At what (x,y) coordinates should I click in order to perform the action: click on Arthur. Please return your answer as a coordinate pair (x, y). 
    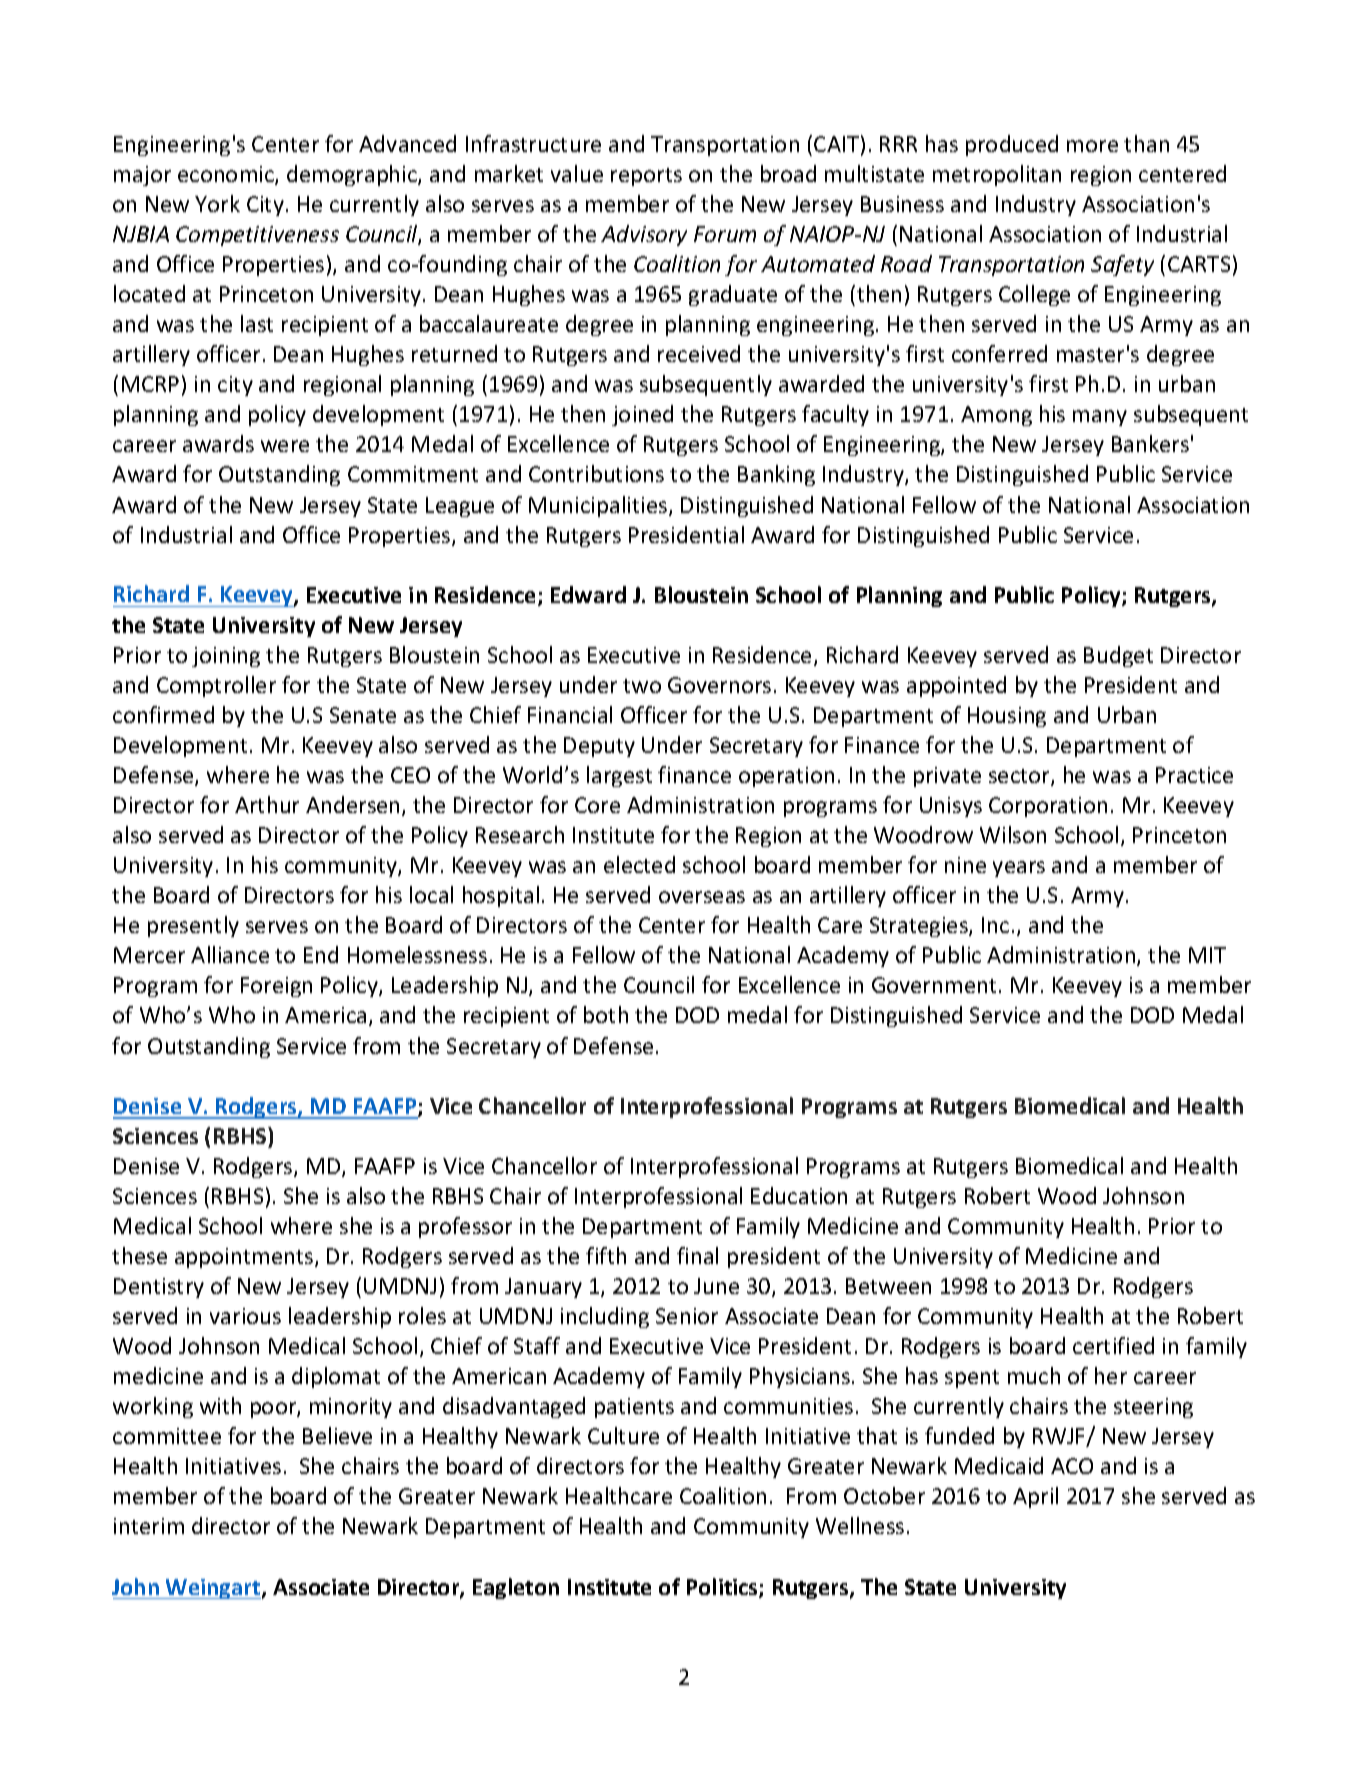
    Looking at the image, I should click on (267, 804).
